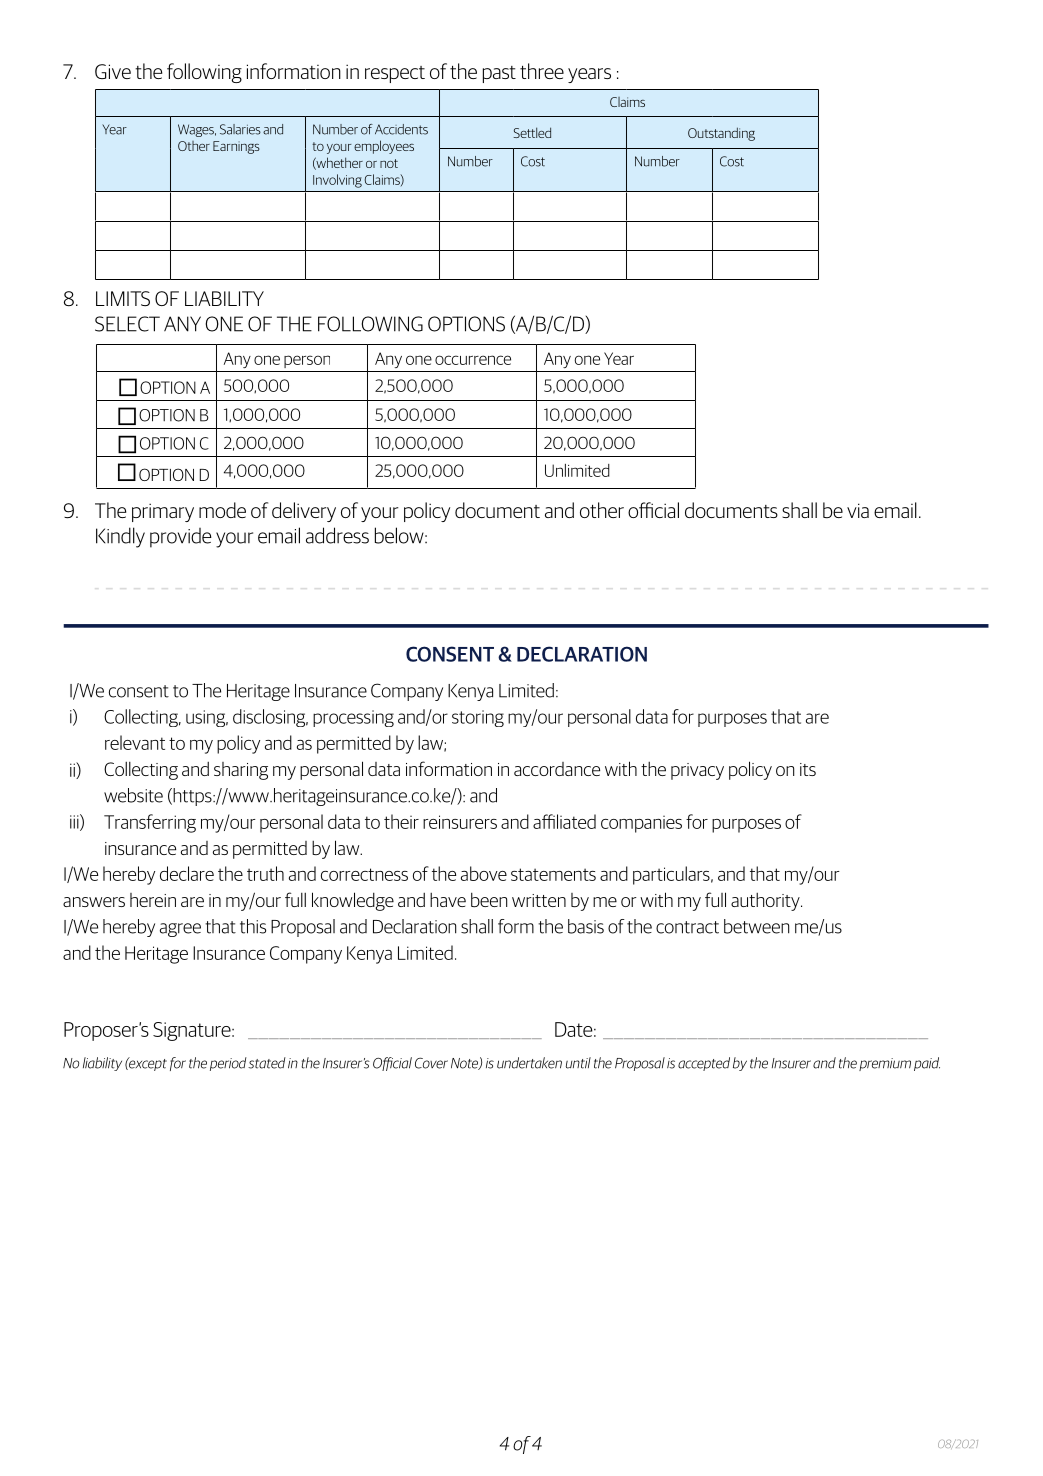 The height and width of the screenshot is (1476, 1043). I want to click on Salaries, so click(240, 129).
